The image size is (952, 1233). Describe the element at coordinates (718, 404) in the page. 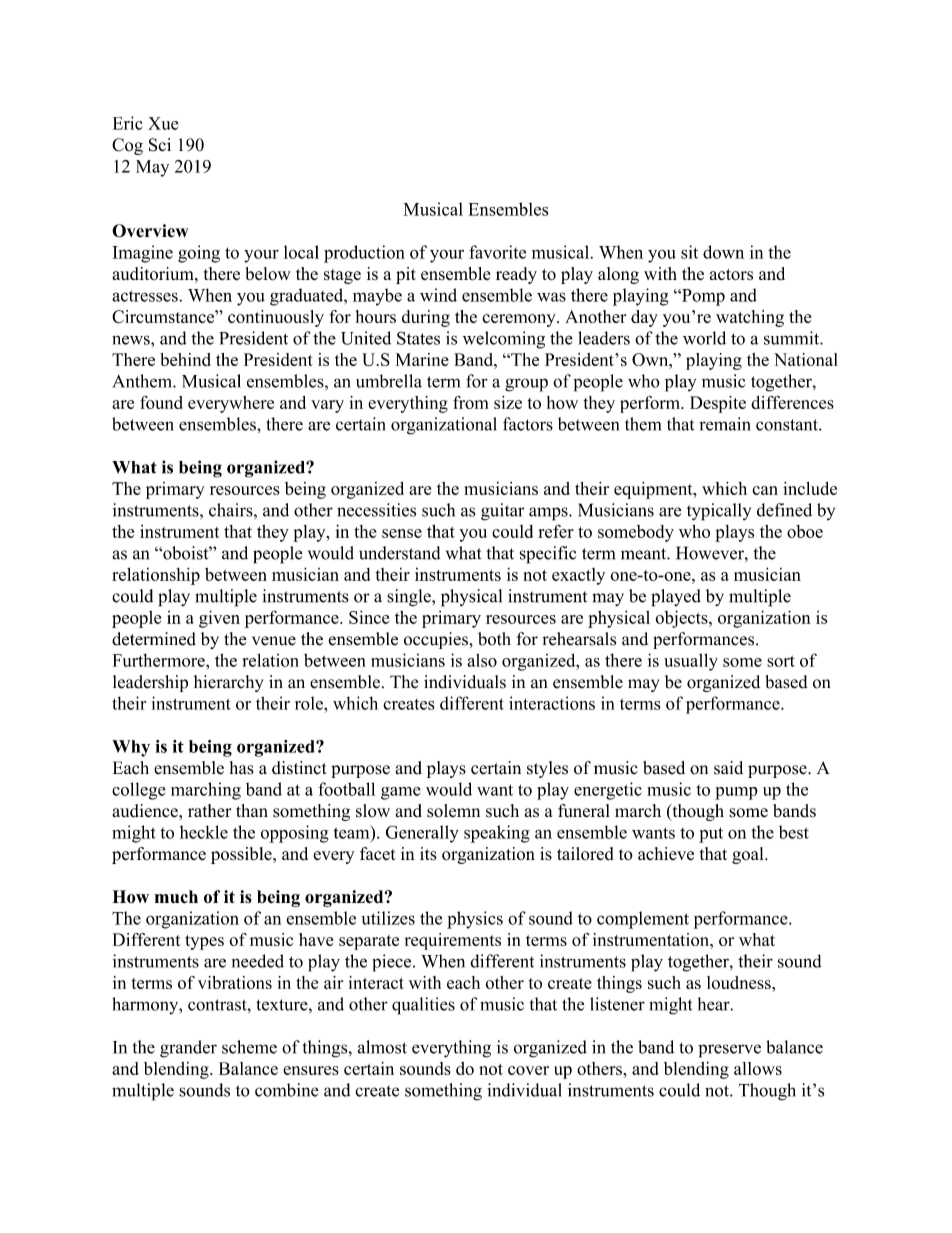

I see `Despite` at that location.
